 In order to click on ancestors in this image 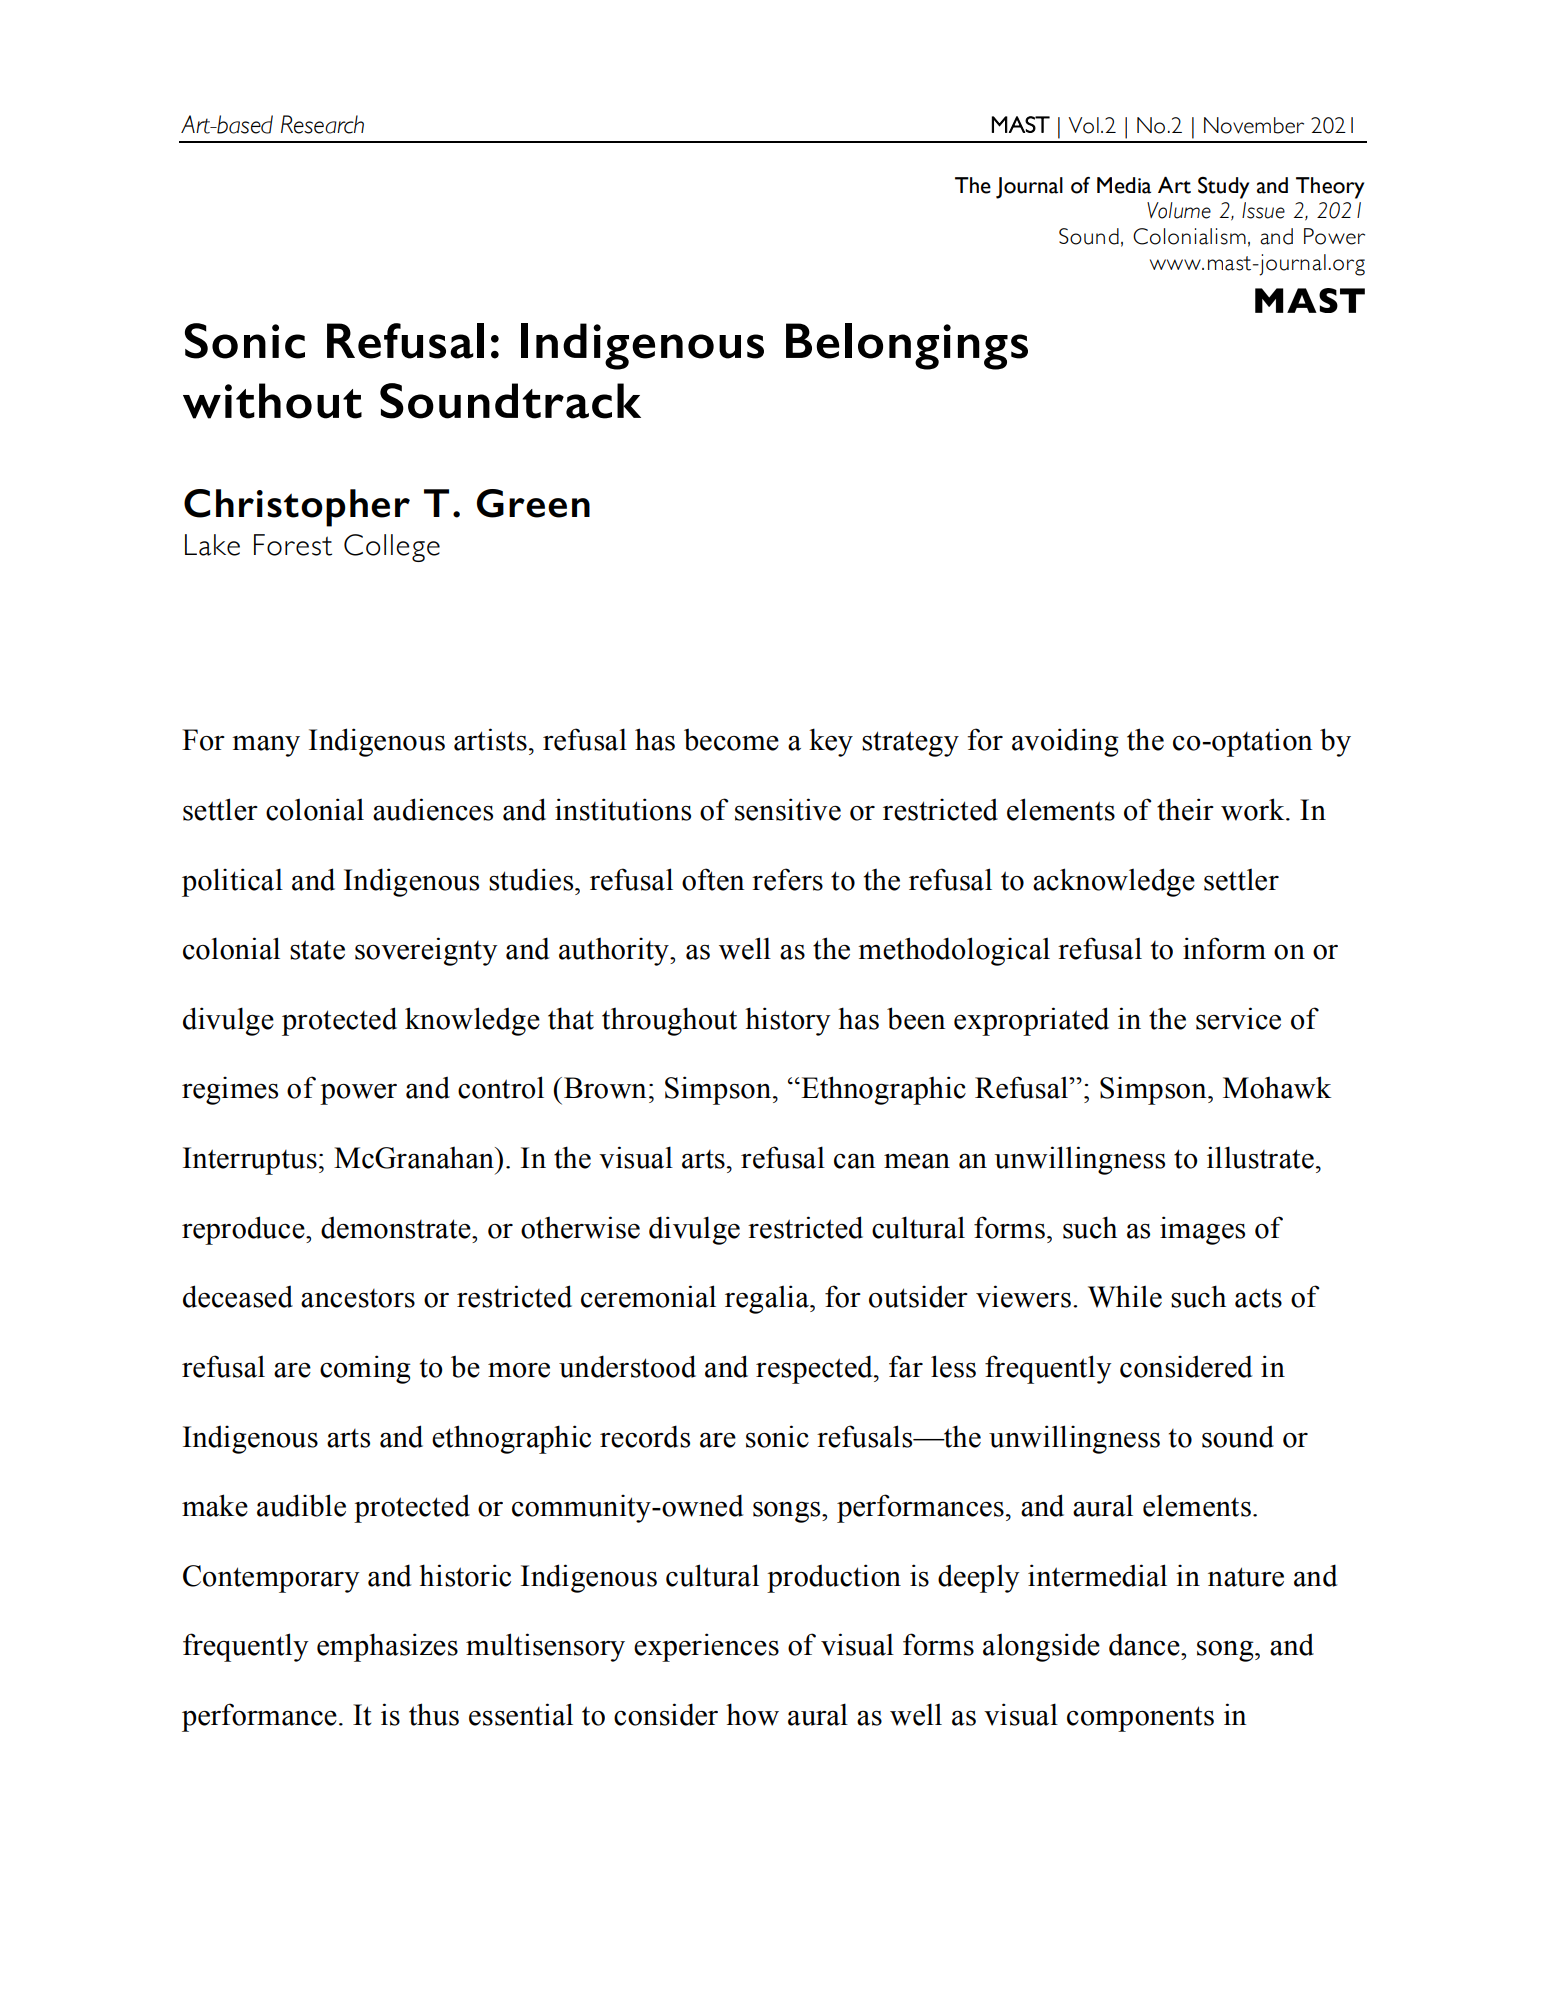, I will do `click(358, 1298)`.
